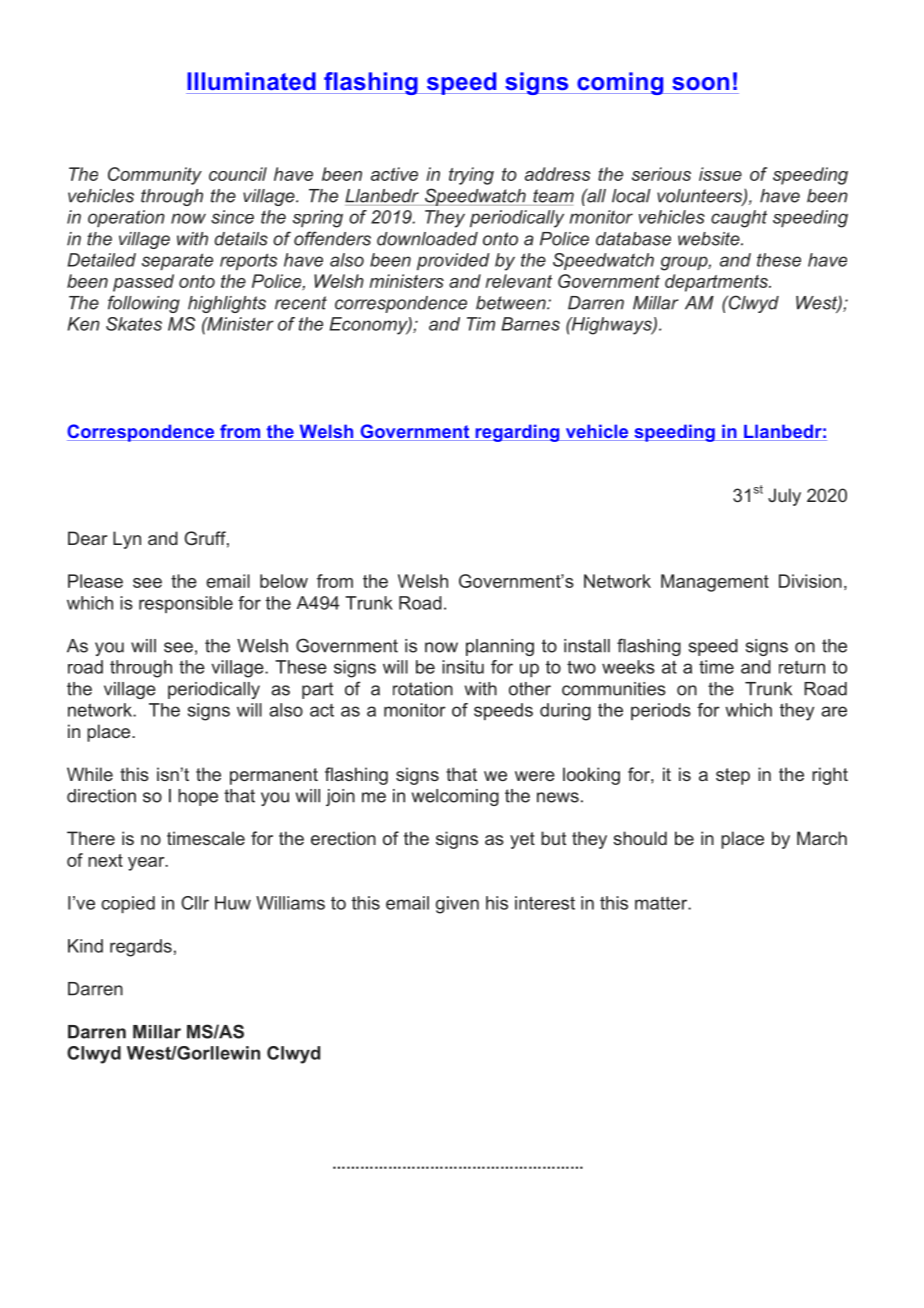 The width and height of the page is (924, 1308). What do you see at coordinates (700, 83) in the page?
I see `soon` at bounding box center [700, 83].
